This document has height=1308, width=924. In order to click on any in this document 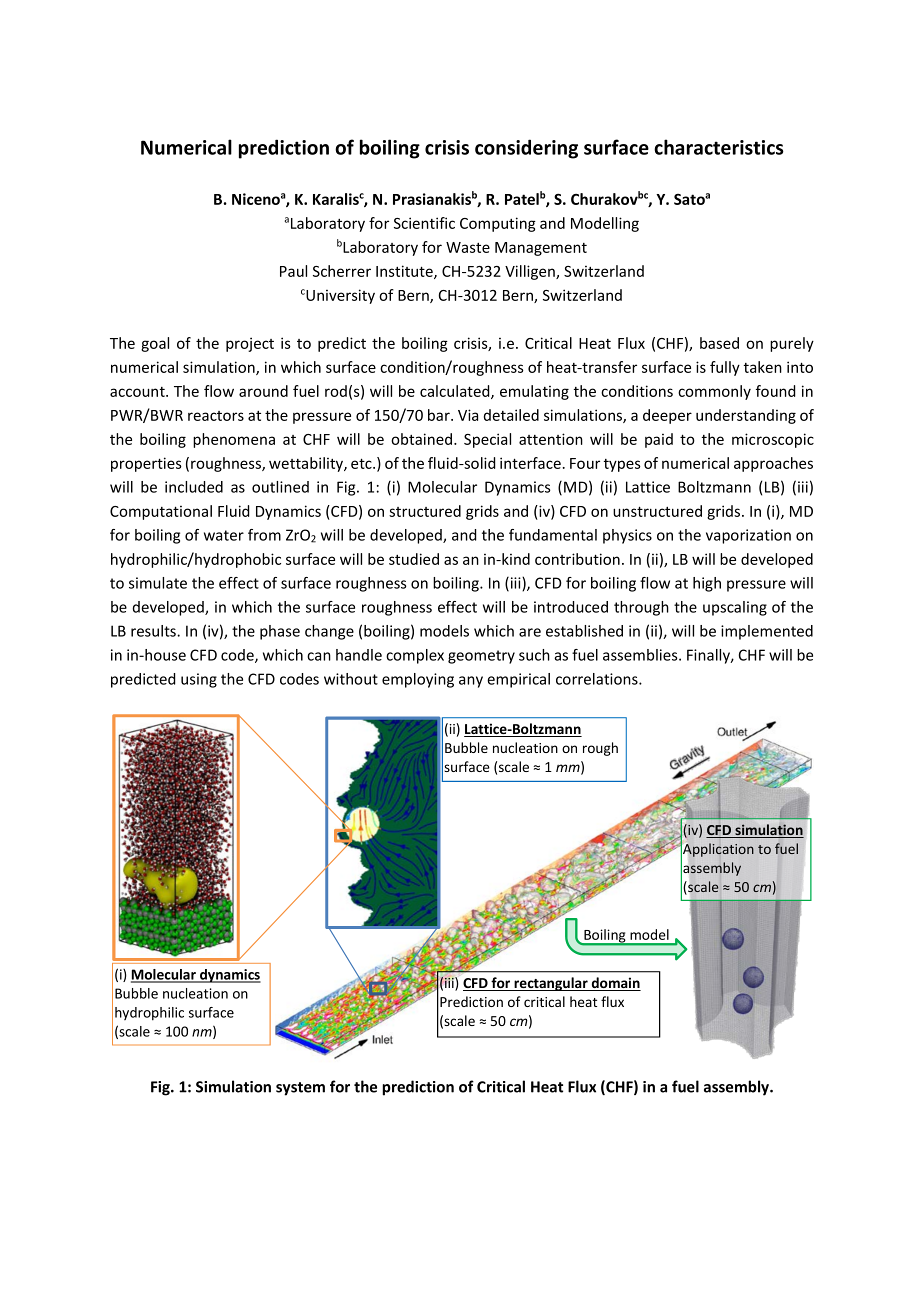, I will do `click(471, 682)`.
